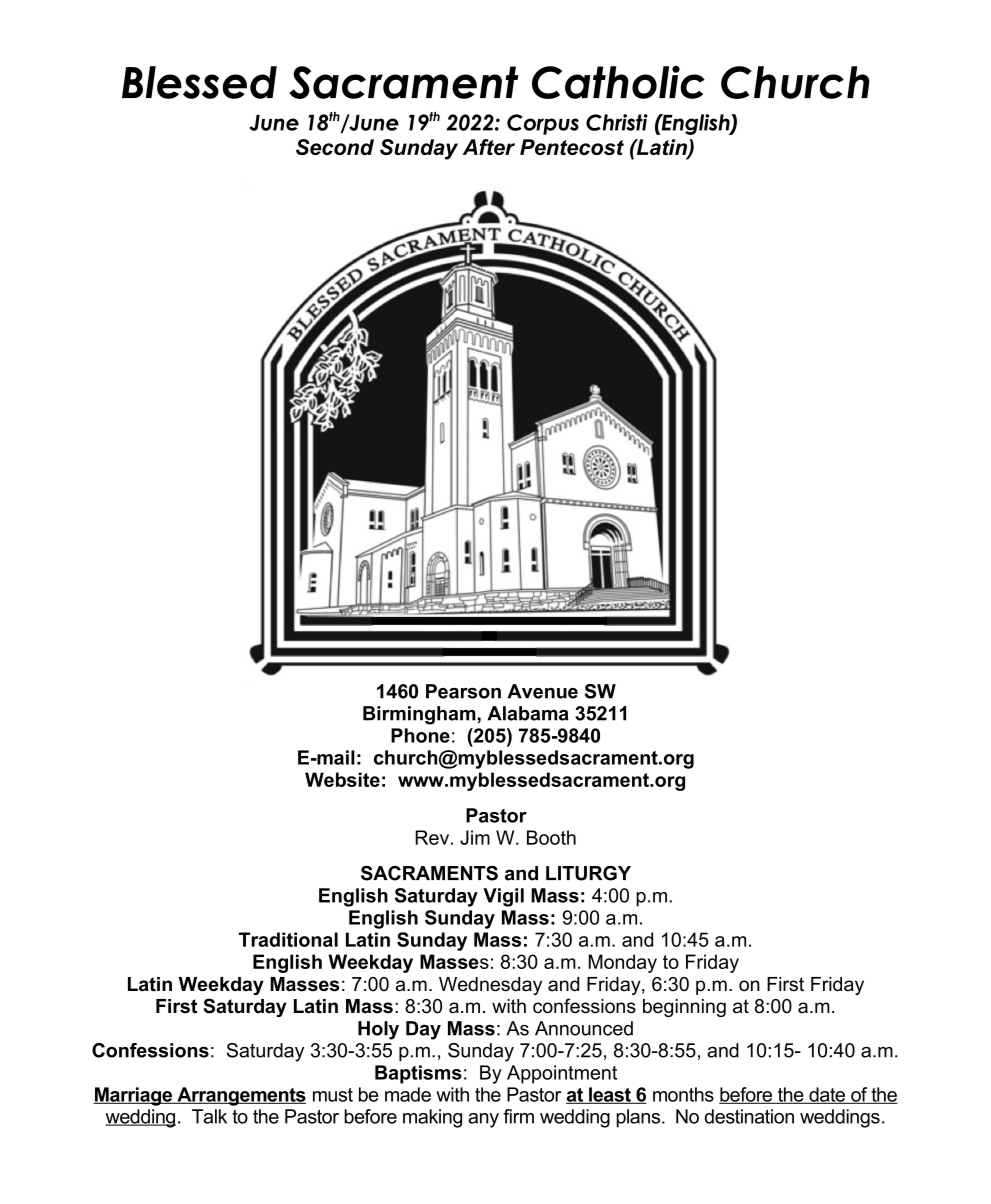  What do you see at coordinates (420, 735) in the page?
I see `Phone` at bounding box center [420, 735].
